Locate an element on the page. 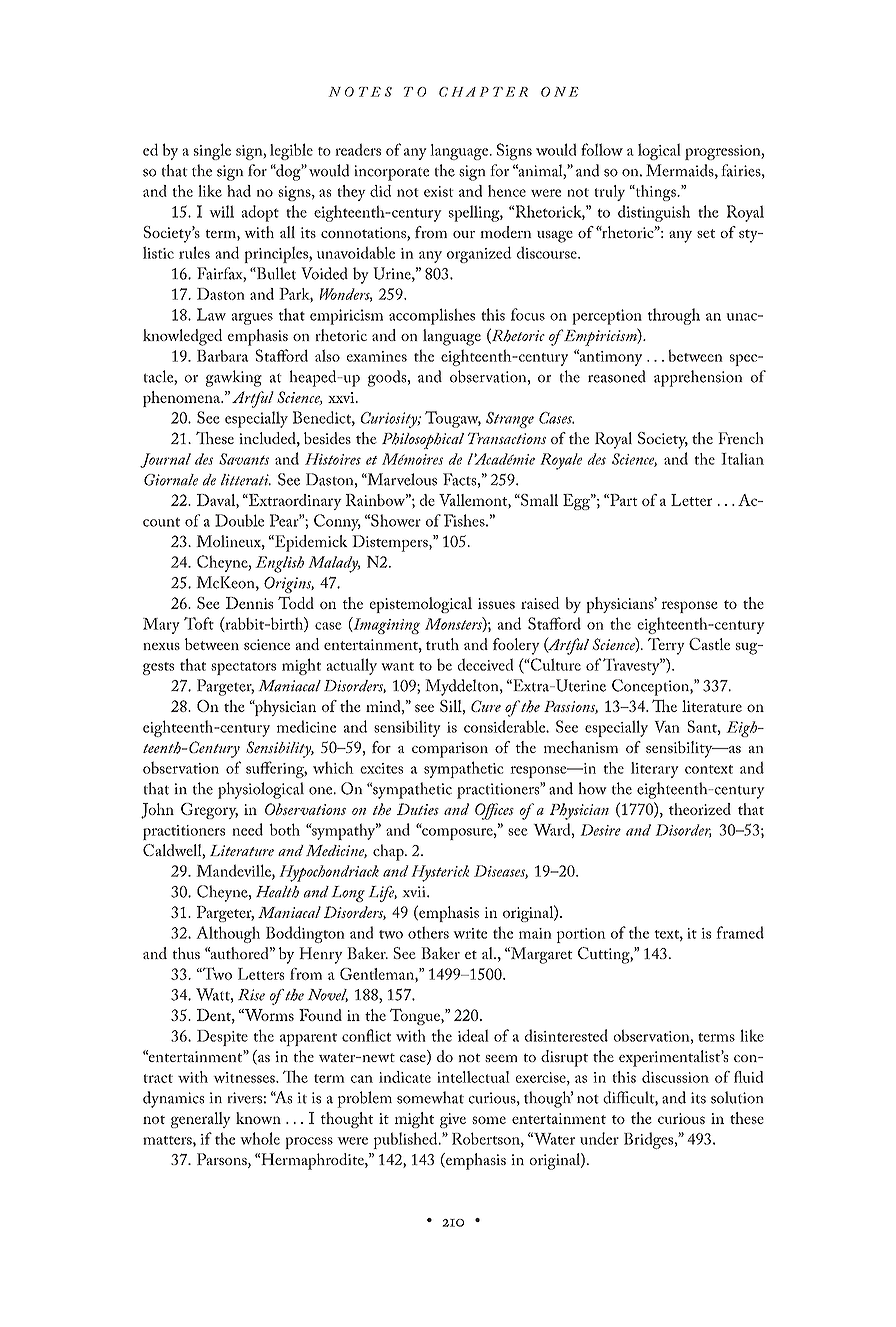  truth is located at coordinates (442, 644).
